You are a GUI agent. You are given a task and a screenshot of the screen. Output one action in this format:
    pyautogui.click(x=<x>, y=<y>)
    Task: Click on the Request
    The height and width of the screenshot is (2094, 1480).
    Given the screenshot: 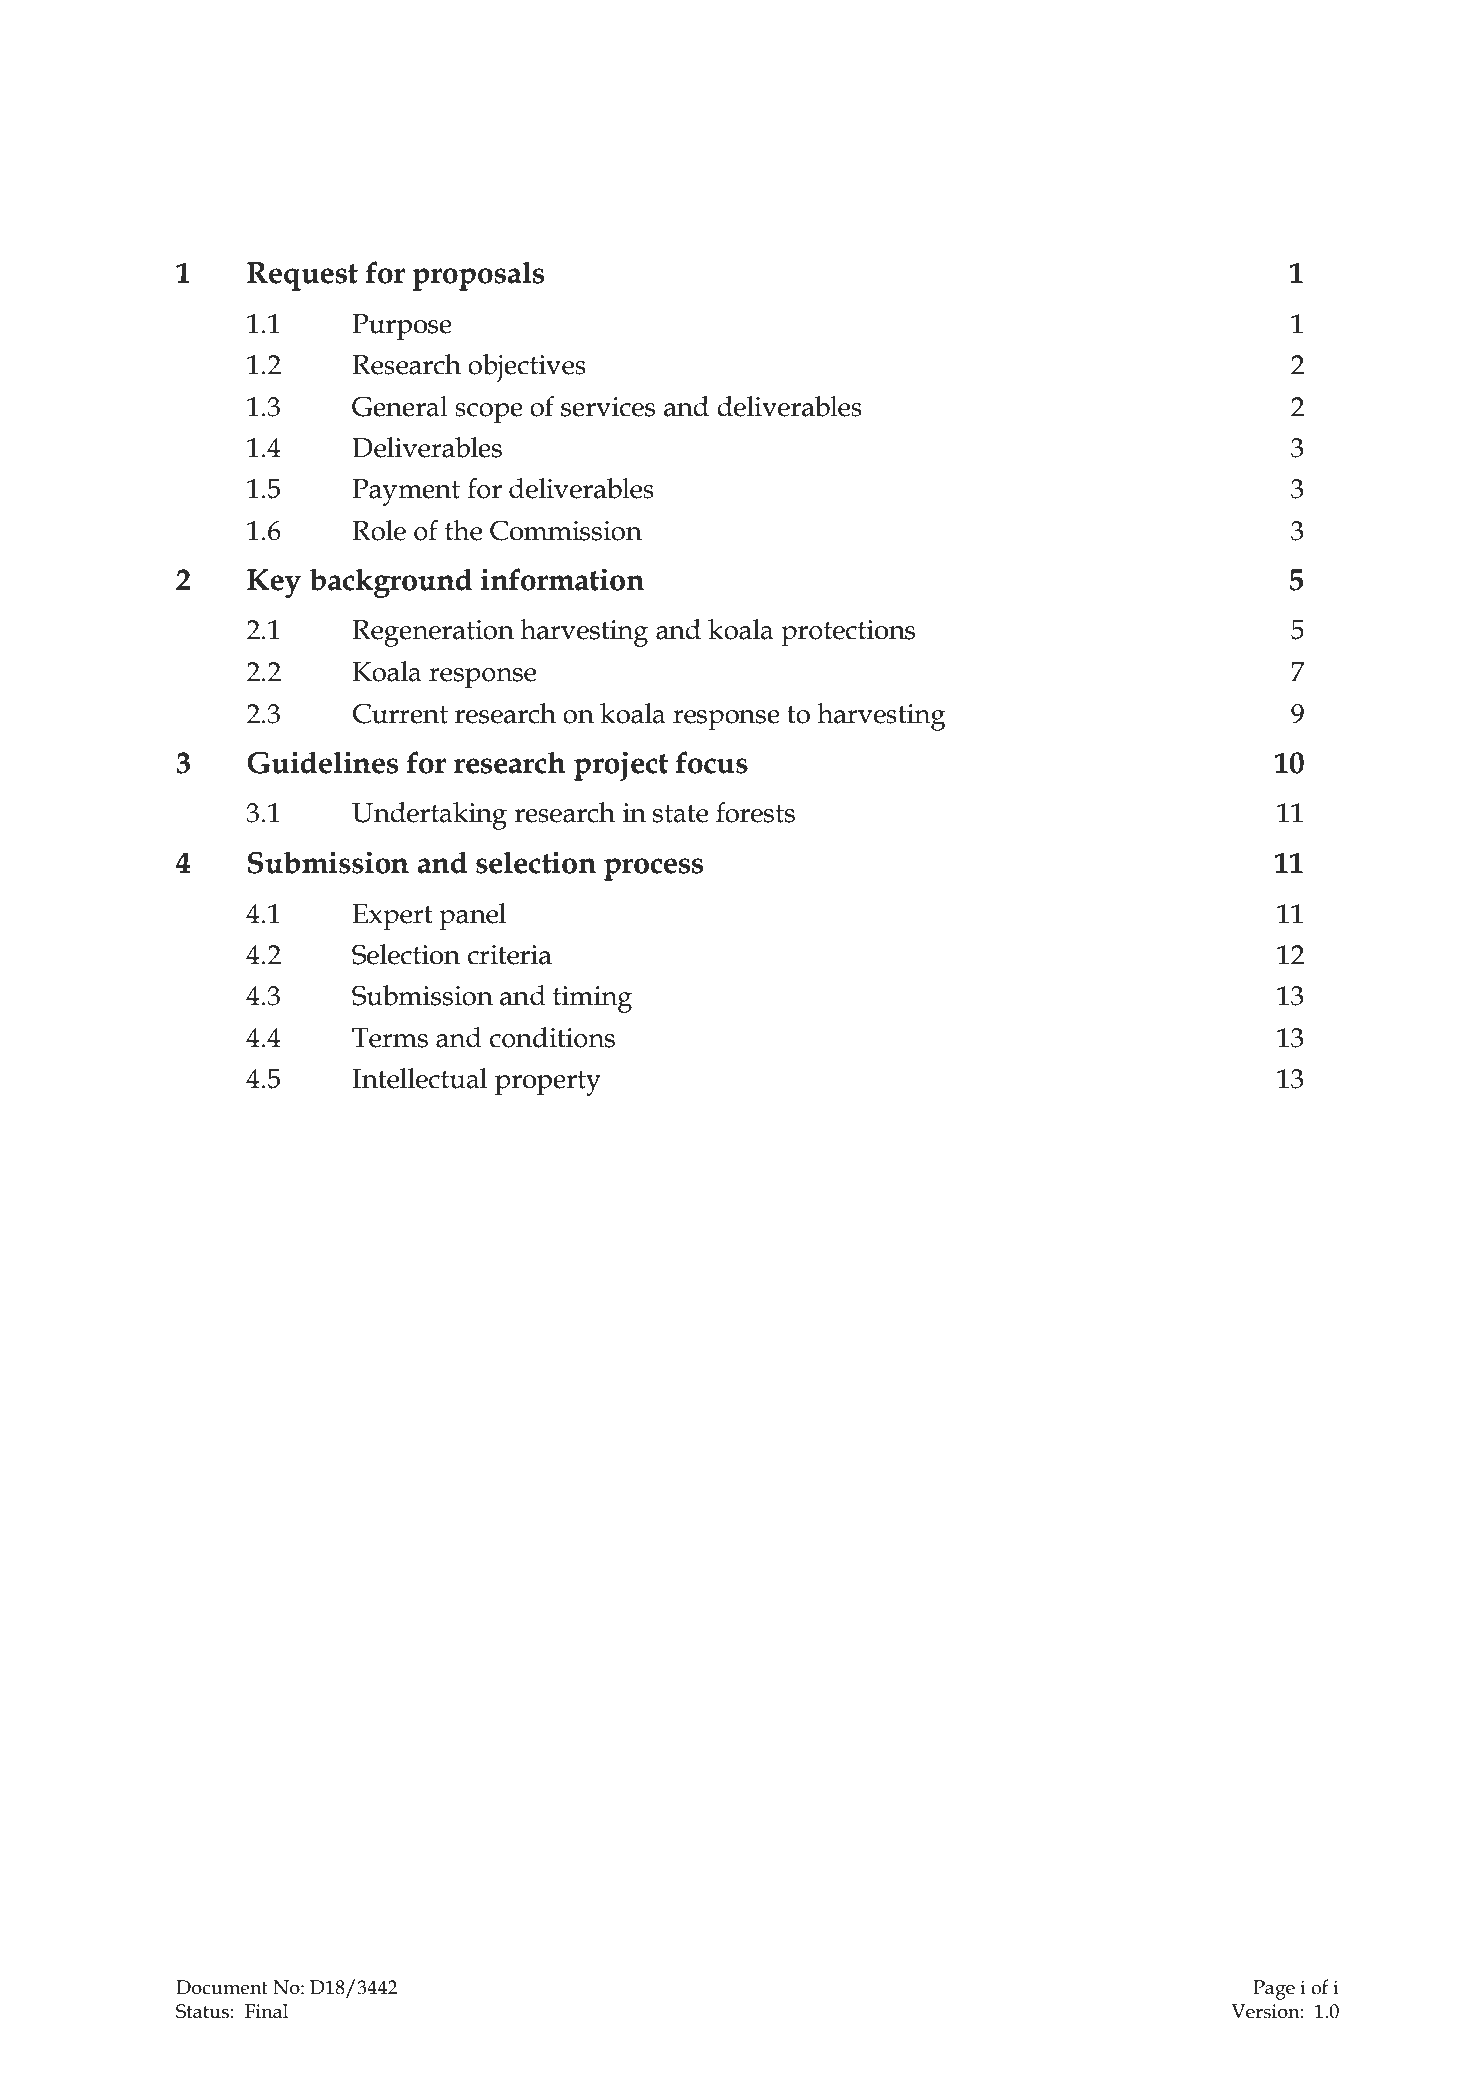 What is the action you would take?
    pyautogui.click(x=302, y=276)
